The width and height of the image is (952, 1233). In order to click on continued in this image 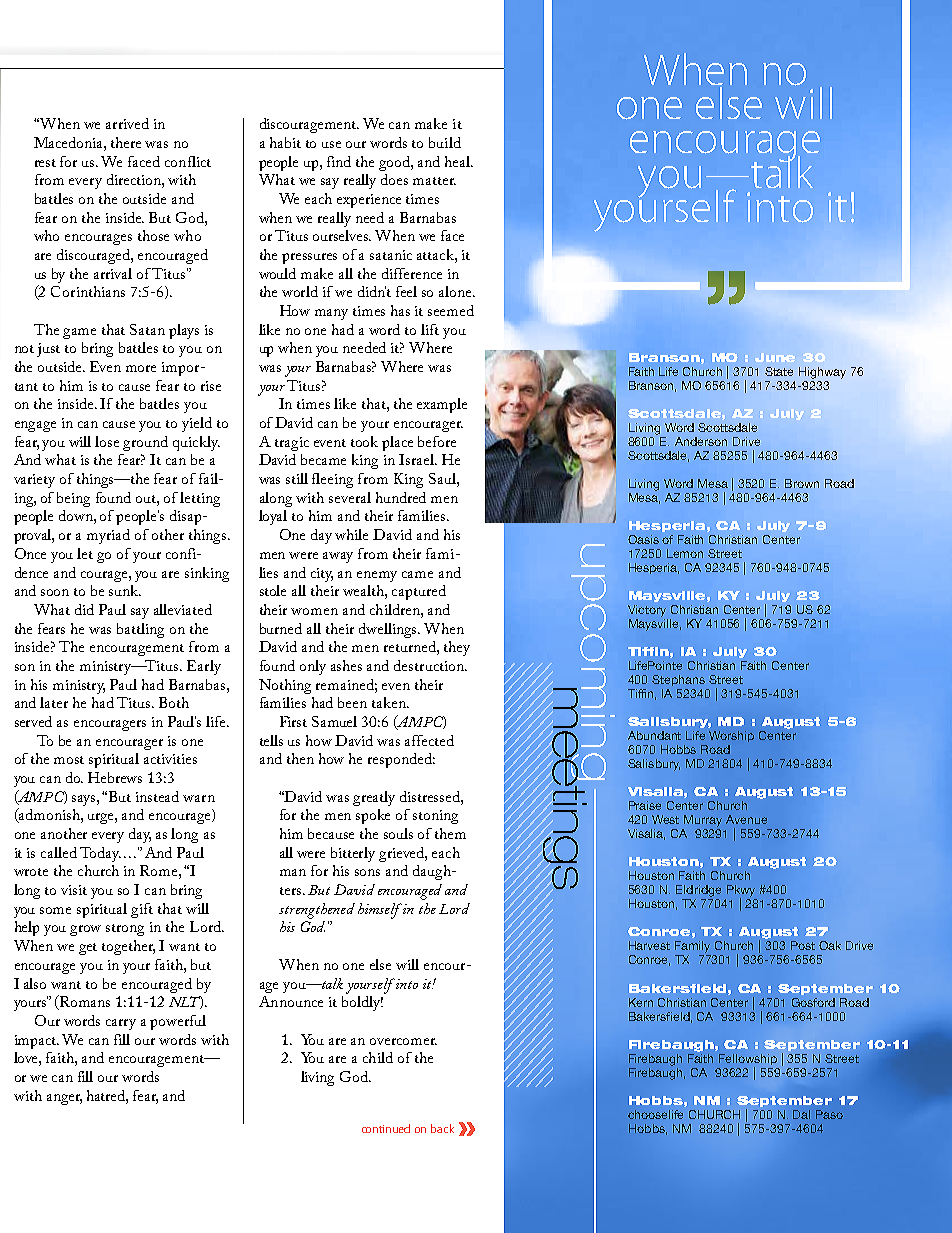, I will do `click(386, 1128)`.
